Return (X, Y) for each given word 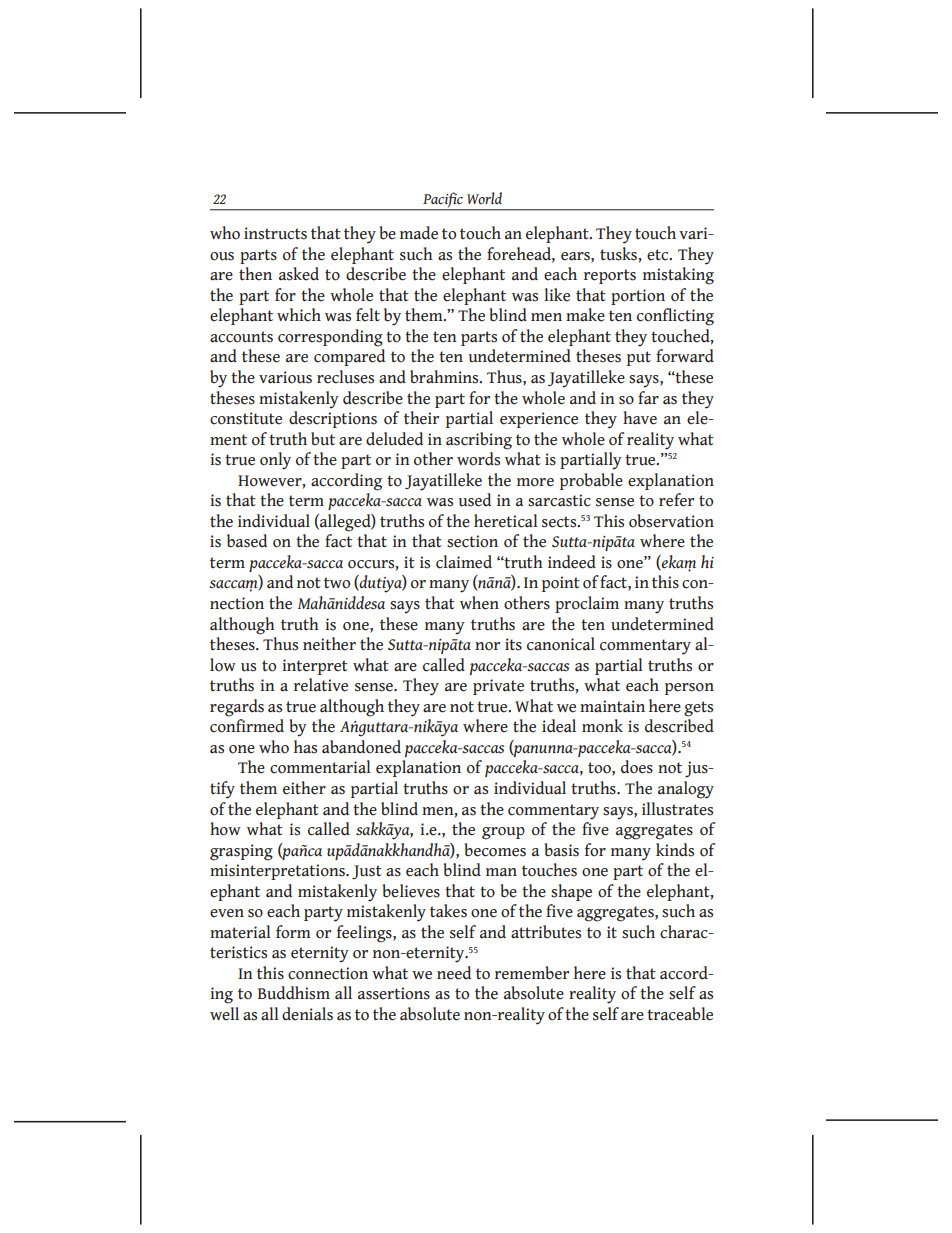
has (305, 747)
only (275, 461)
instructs (275, 233)
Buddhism (294, 993)
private (498, 687)
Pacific (443, 201)
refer (676, 500)
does (637, 767)
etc (659, 255)
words (478, 459)
